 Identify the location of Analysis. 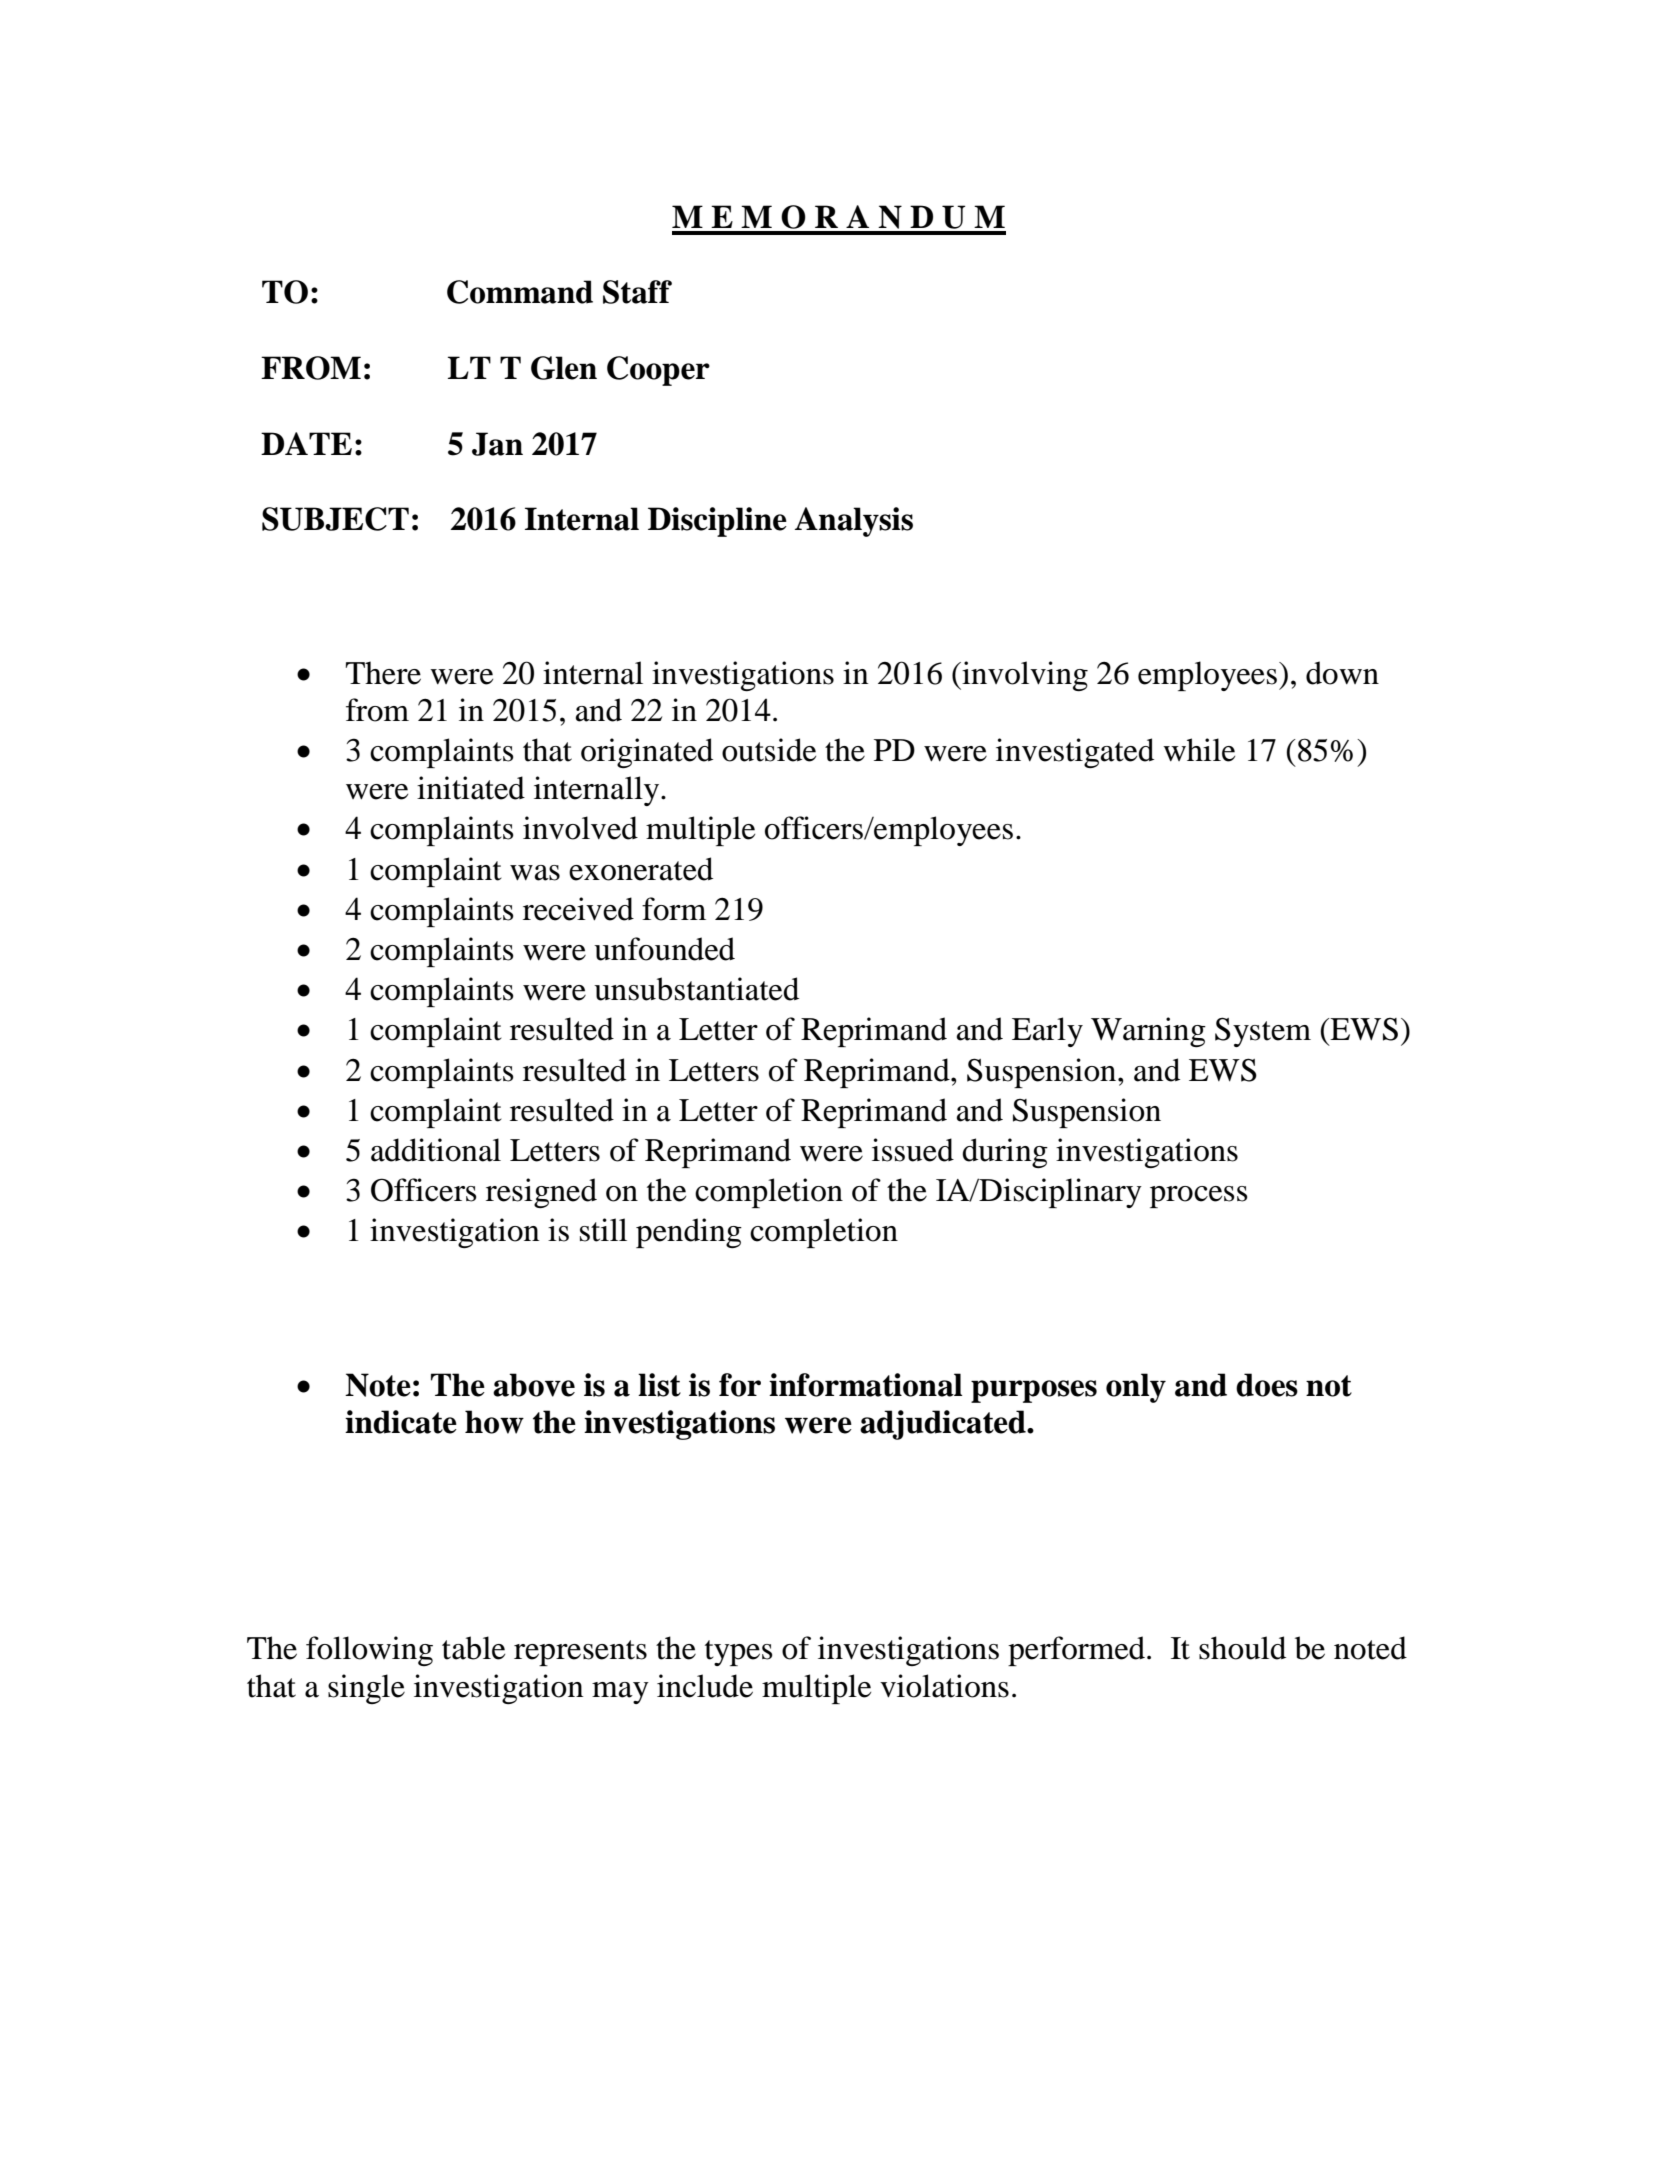
(854, 522).
